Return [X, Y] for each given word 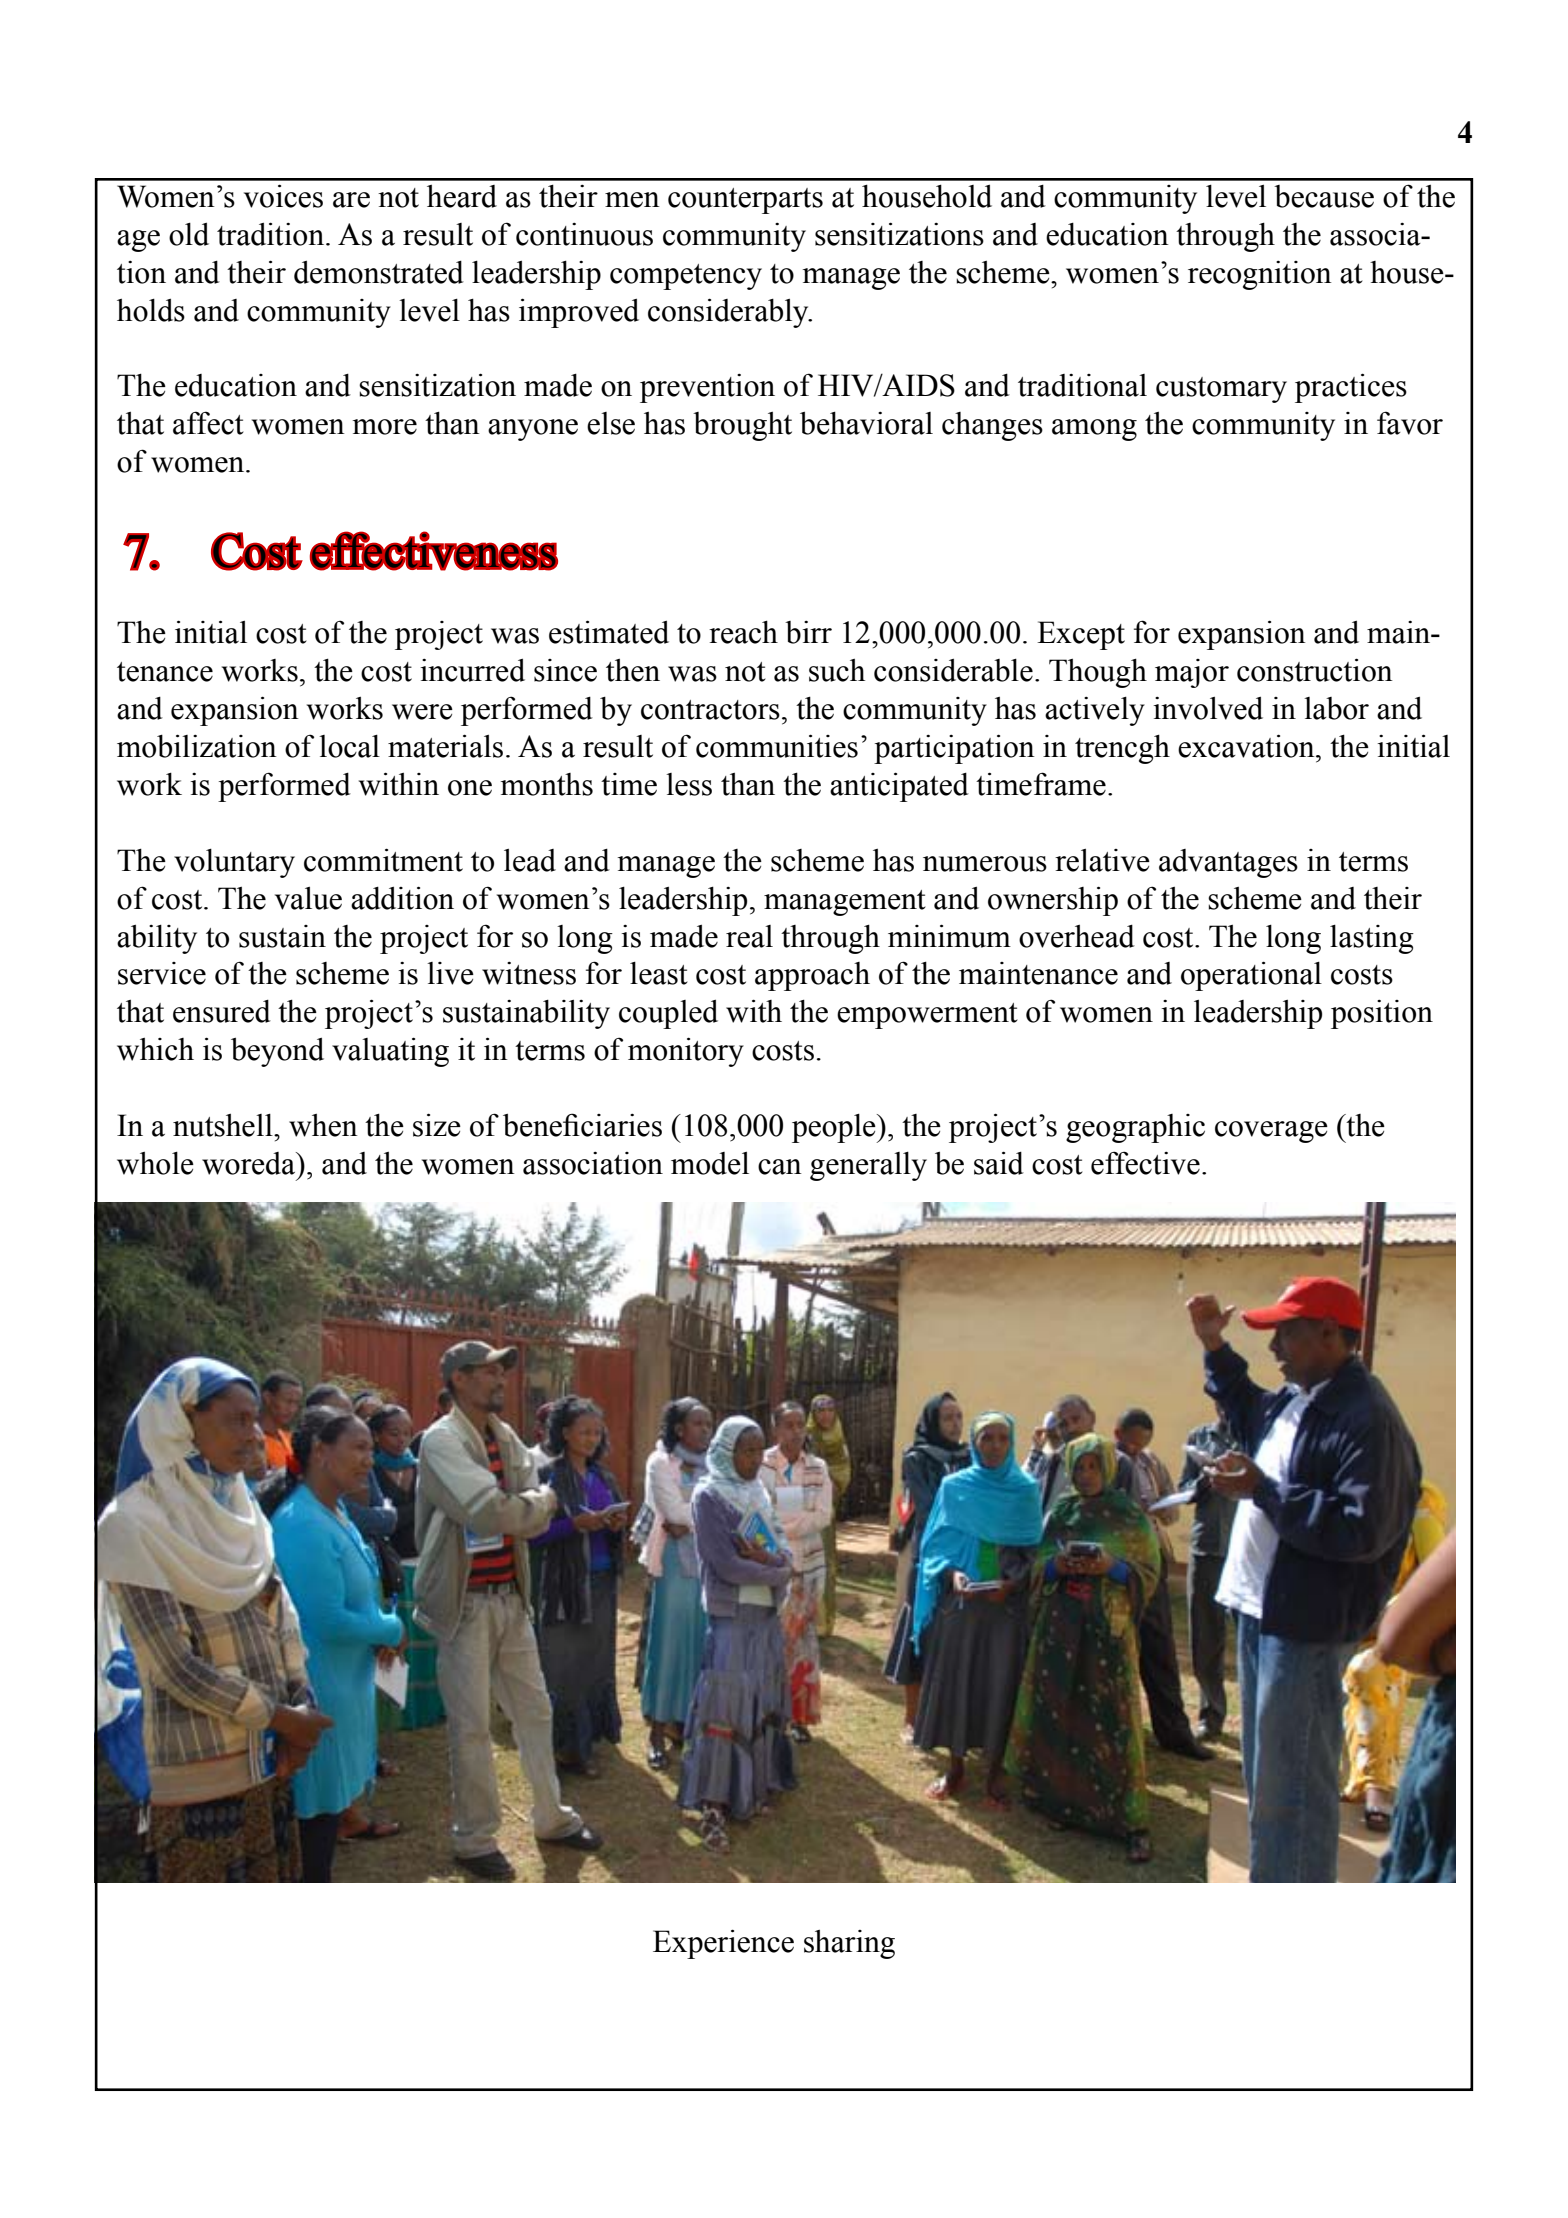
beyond [277, 1052]
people [835, 1128]
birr [808, 632]
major [1192, 673]
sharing [849, 1944]
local [349, 746]
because [1324, 196]
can [780, 1167]
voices [283, 196]
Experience [723, 1944]
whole [155, 1163]
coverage [1271, 1132]
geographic [1135, 1128]
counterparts [745, 201]
